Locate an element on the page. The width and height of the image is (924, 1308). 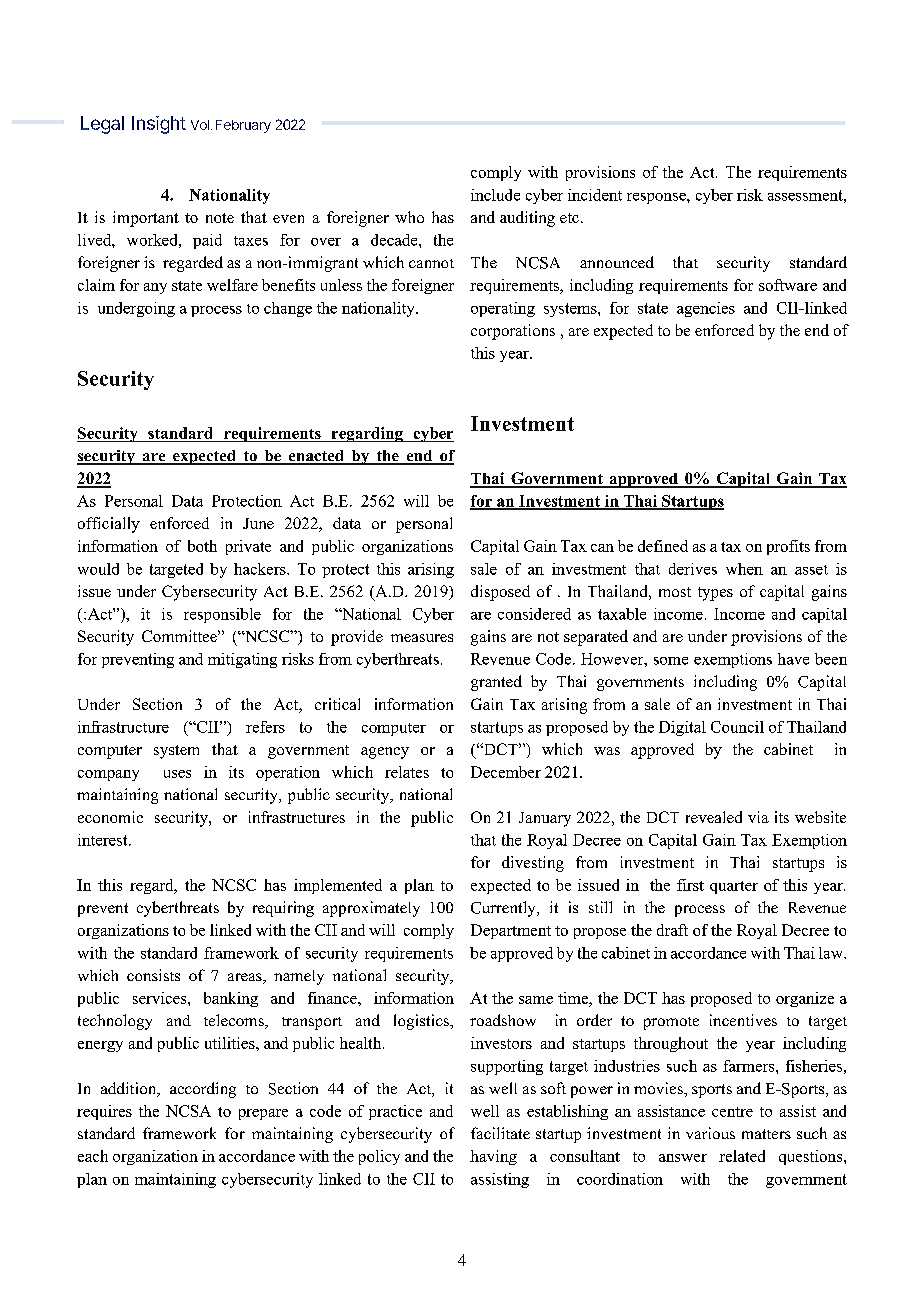
include is located at coordinates (495, 195).
